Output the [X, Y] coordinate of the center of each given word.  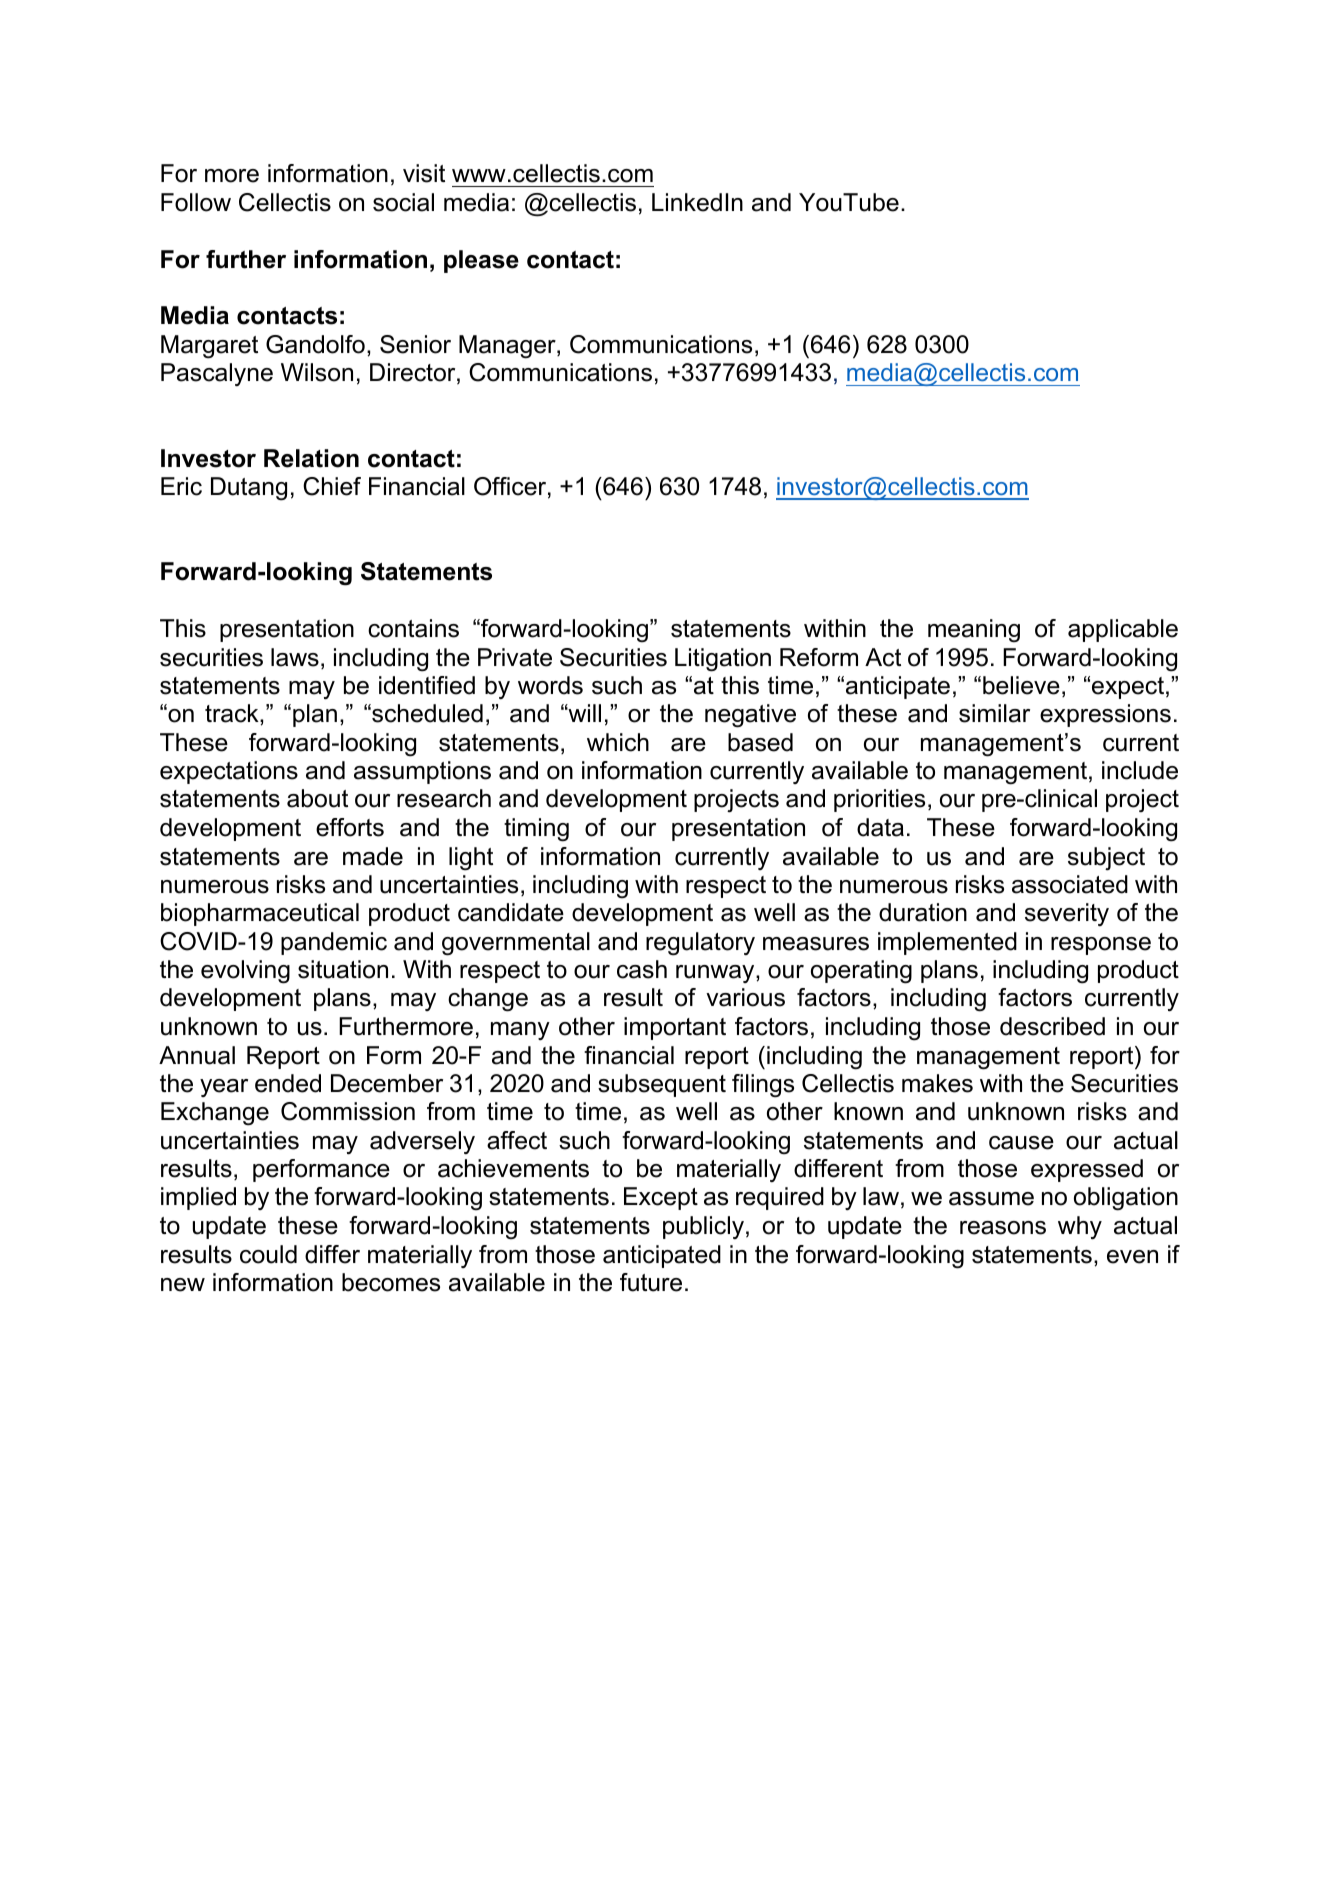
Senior [415, 344]
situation [343, 969]
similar [994, 713]
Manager [508, 347]
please [481, 261]
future [651, 1282]
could [268, 1254]
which [618, 742]
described [1052, 1026]
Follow [196, 202]
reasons [1003, 1228]
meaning [974, 630]
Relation [311, 458]
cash [642, 969]
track [233, 713]
